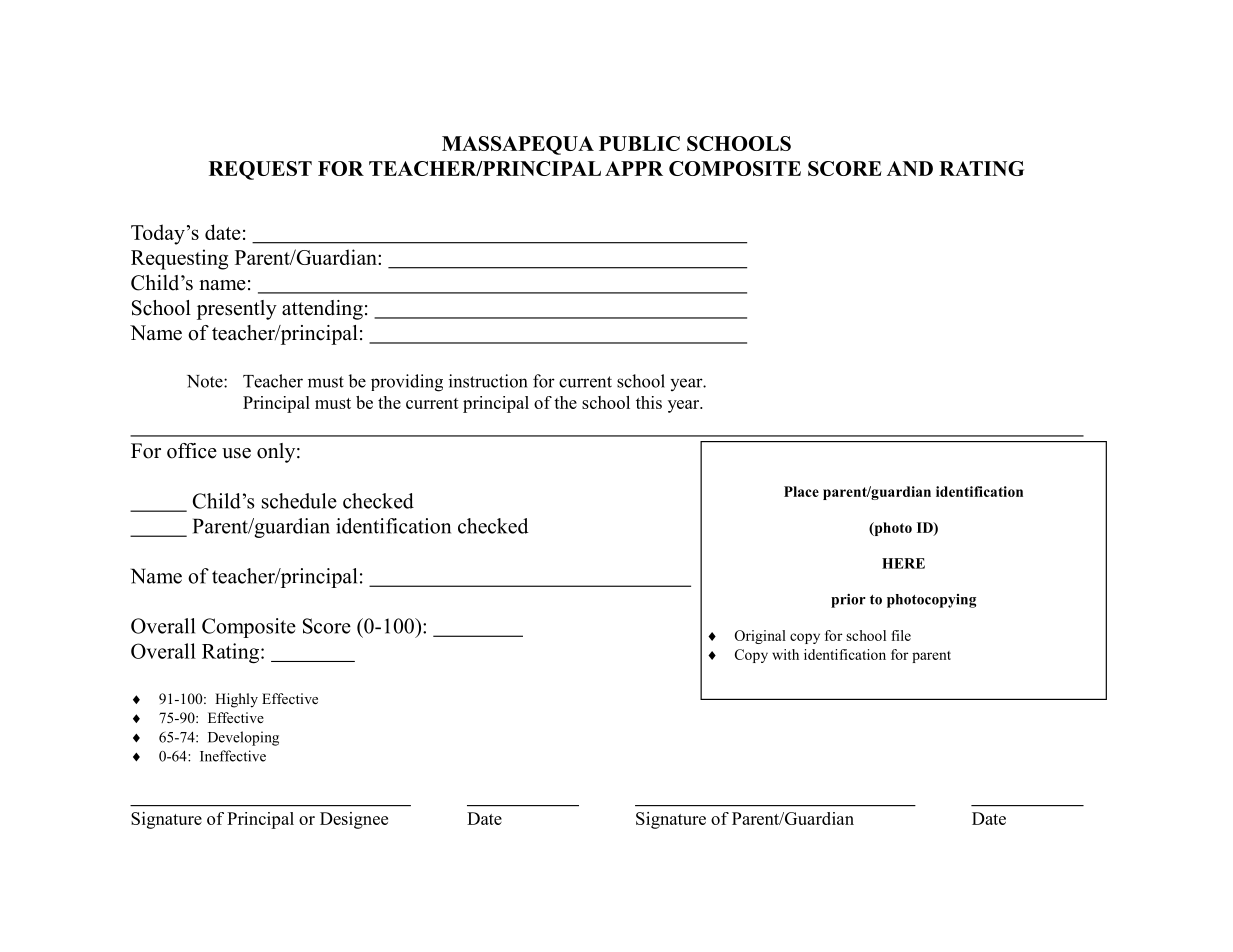  What do you see at coordinates (910, 168) in the screenshot?
I see `AND` at bounding box center [910, 168].
